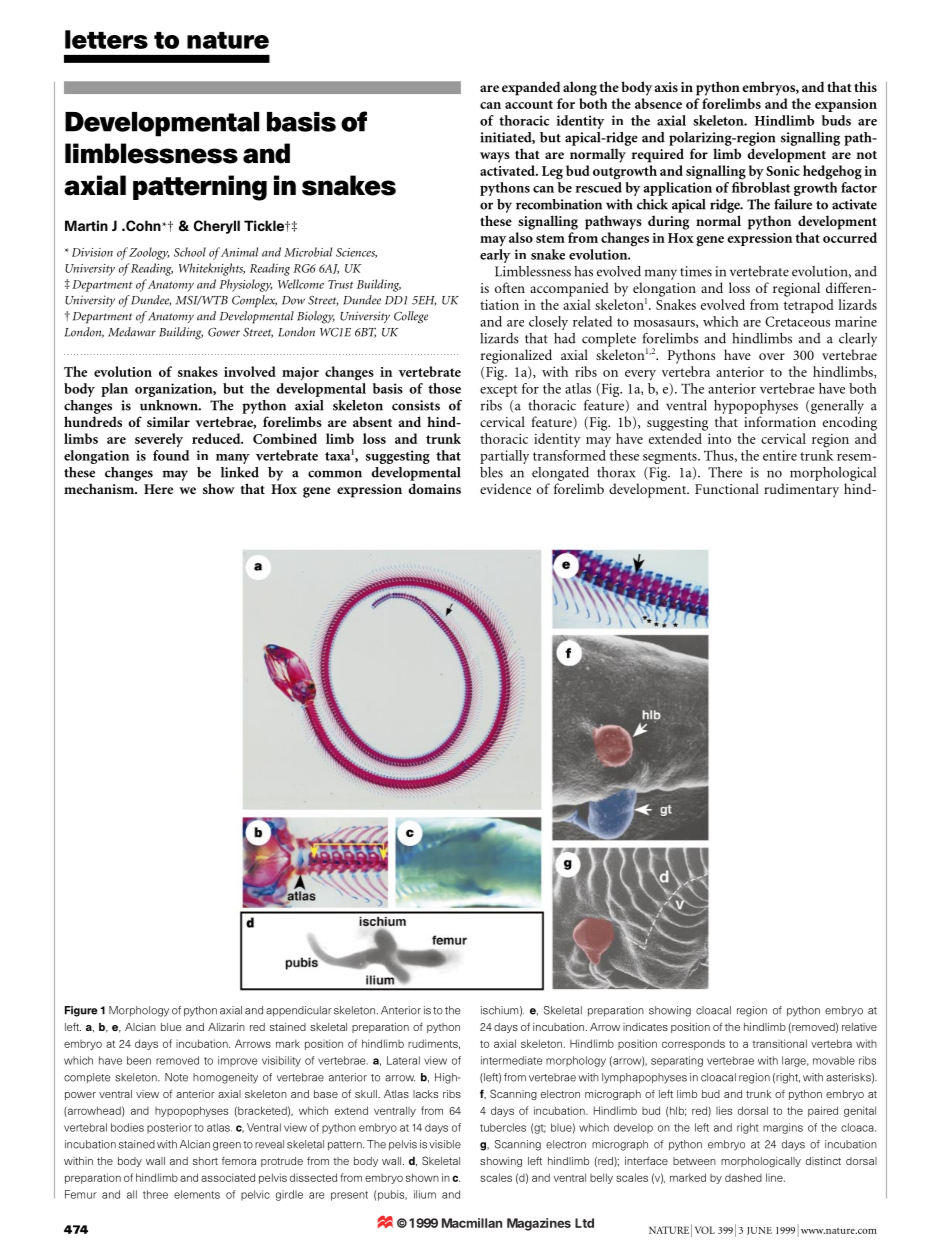  Describe the element at coordinates (81, 1011) in the screenshot. I see `Figure` at that location.
